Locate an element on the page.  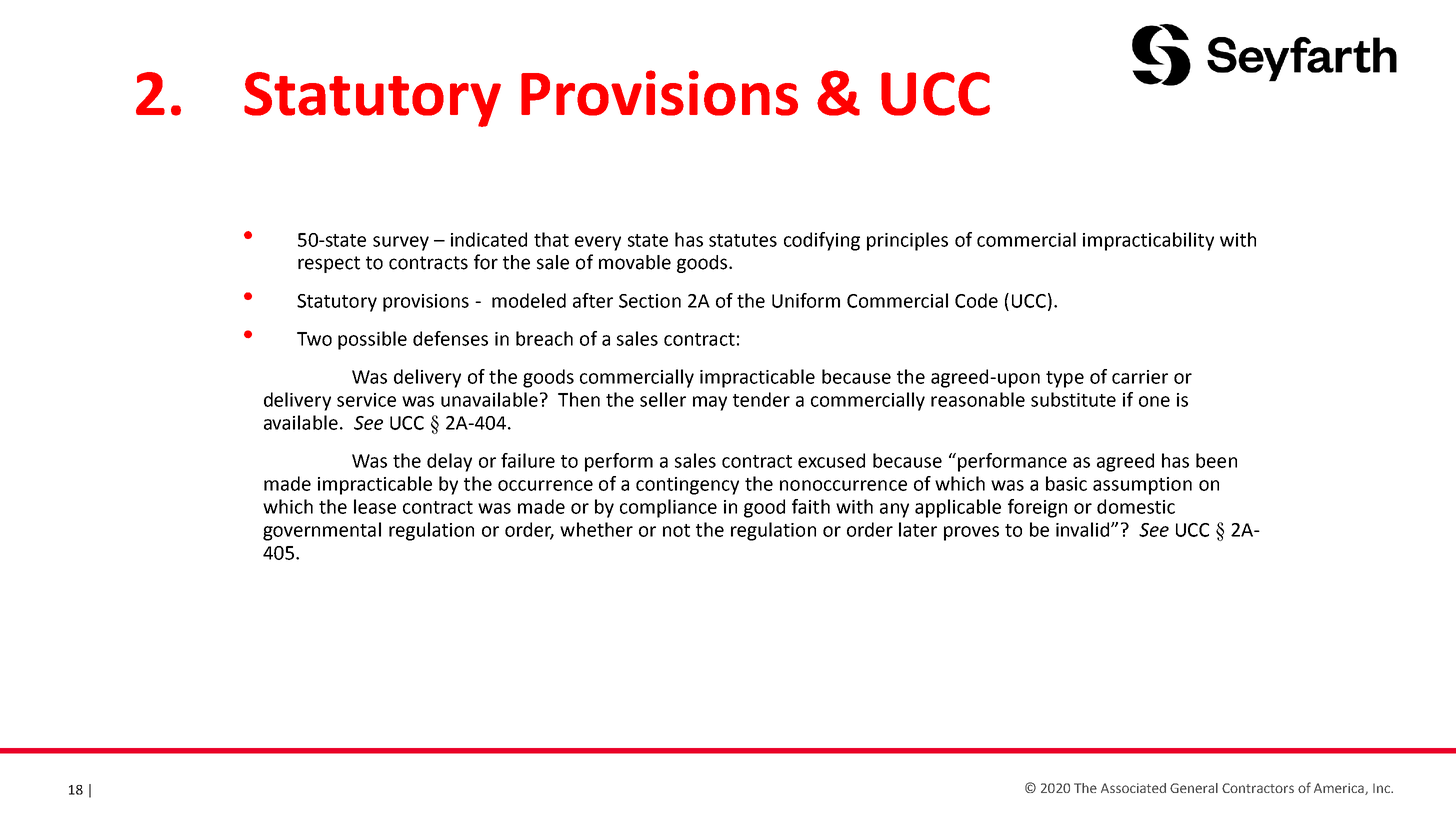
lease is located at coordinates (375, 506).
